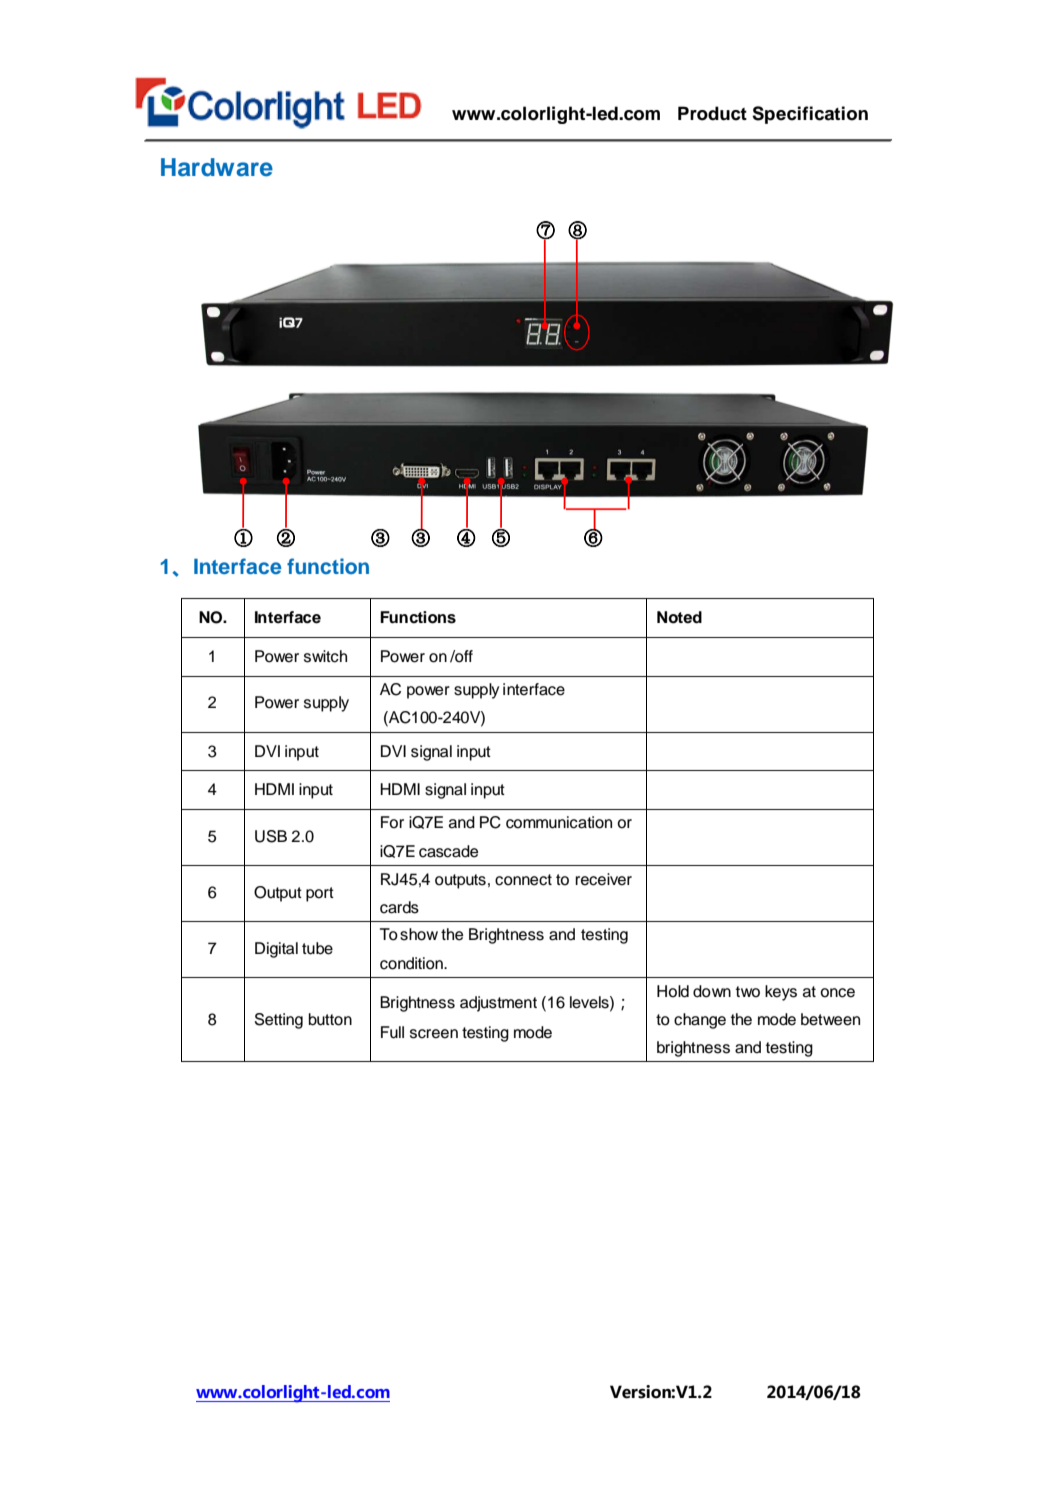 The width and height of the screenshot is (1056, 1492). What do you see at coordinates (559, 822) in the screenshot?
I see `communication` at bounding box center [559, 822].
